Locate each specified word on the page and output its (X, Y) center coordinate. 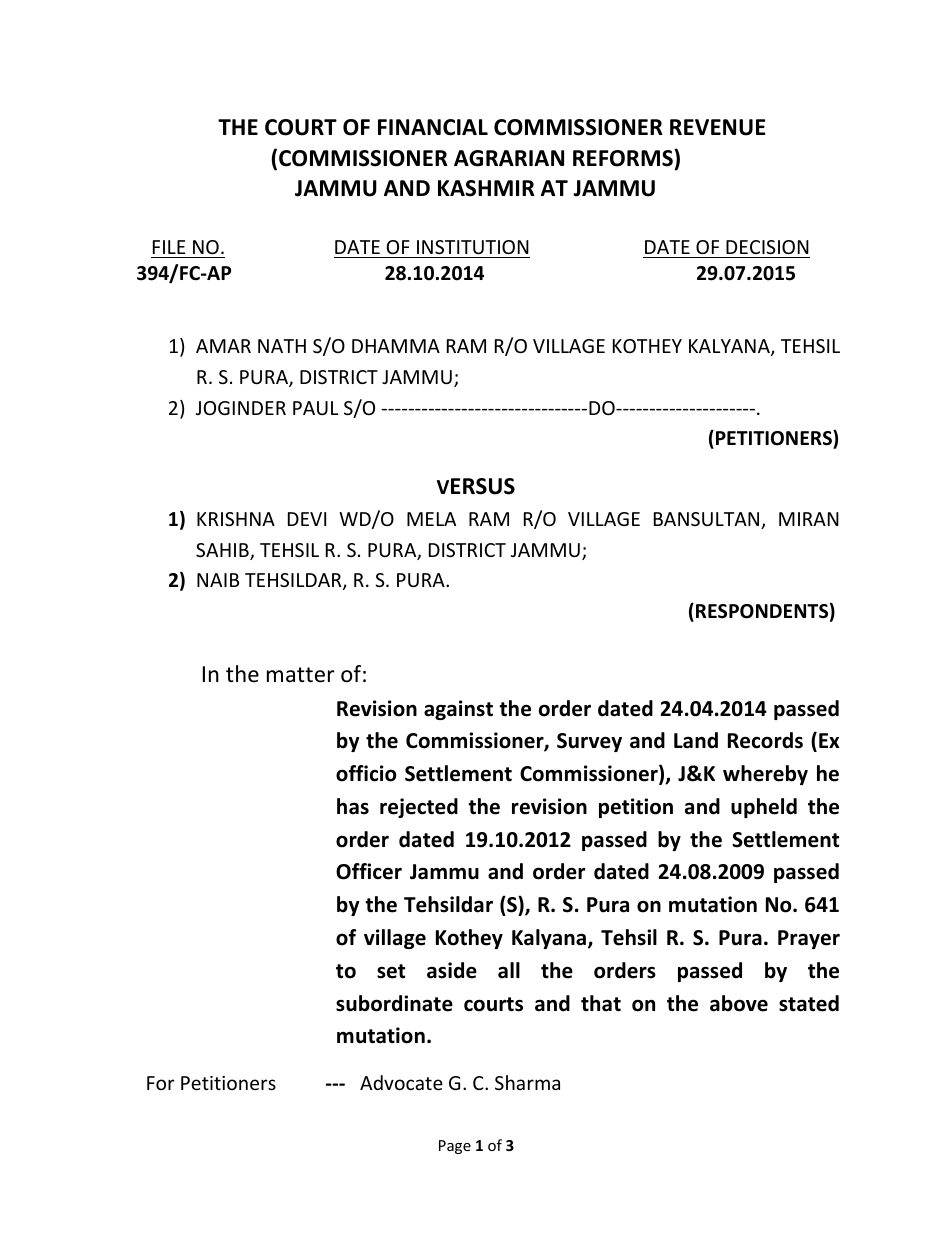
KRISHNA (236, 519)
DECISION (767, 247)
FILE (169, 247)
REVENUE (718, 127)
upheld (764, 808)
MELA (431, 519)
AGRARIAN (509, 158)
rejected (419, 808)
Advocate (401, 1082)
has (353, 806)
